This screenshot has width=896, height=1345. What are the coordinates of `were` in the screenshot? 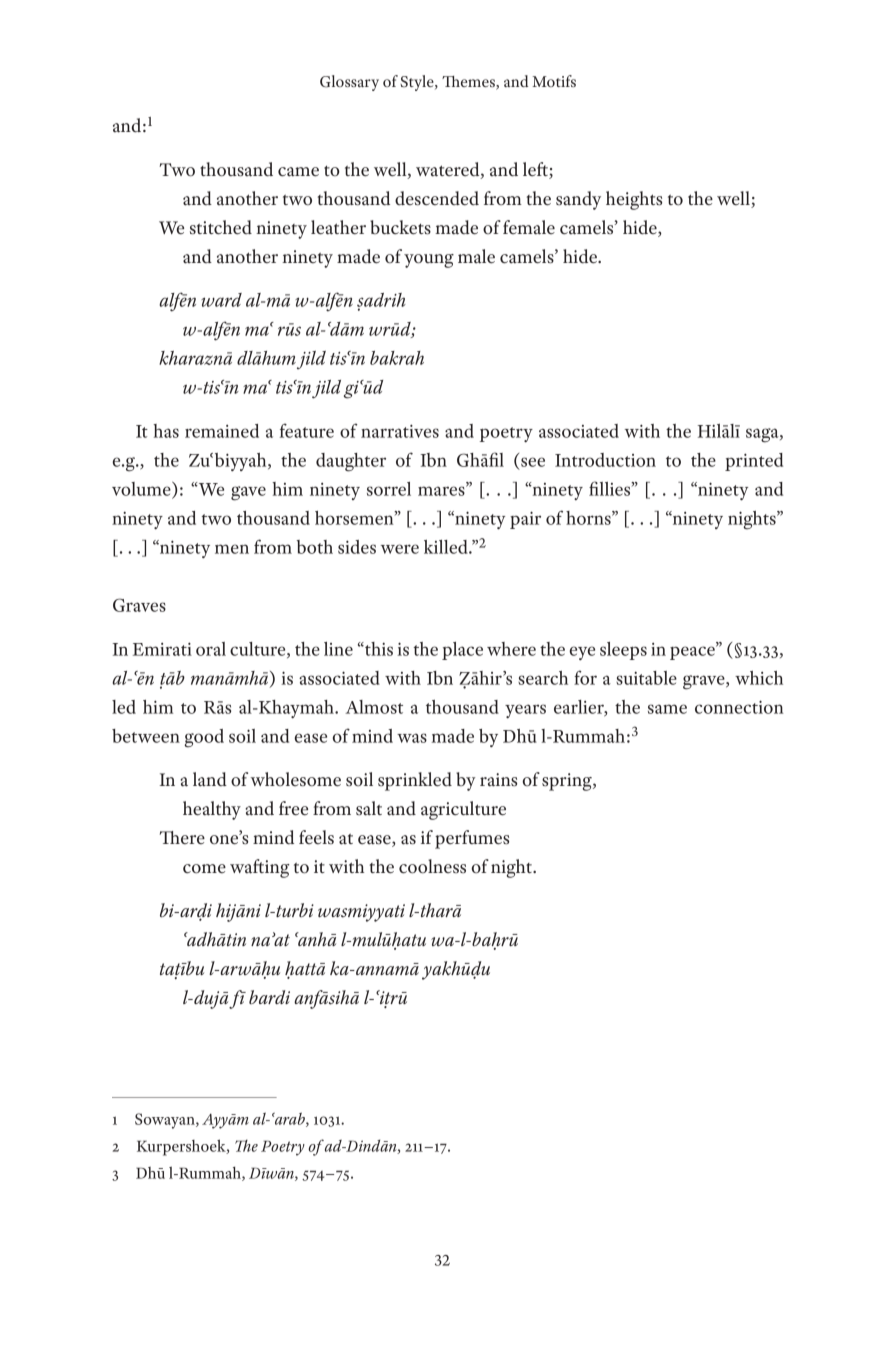 It's located at (400, 549).
